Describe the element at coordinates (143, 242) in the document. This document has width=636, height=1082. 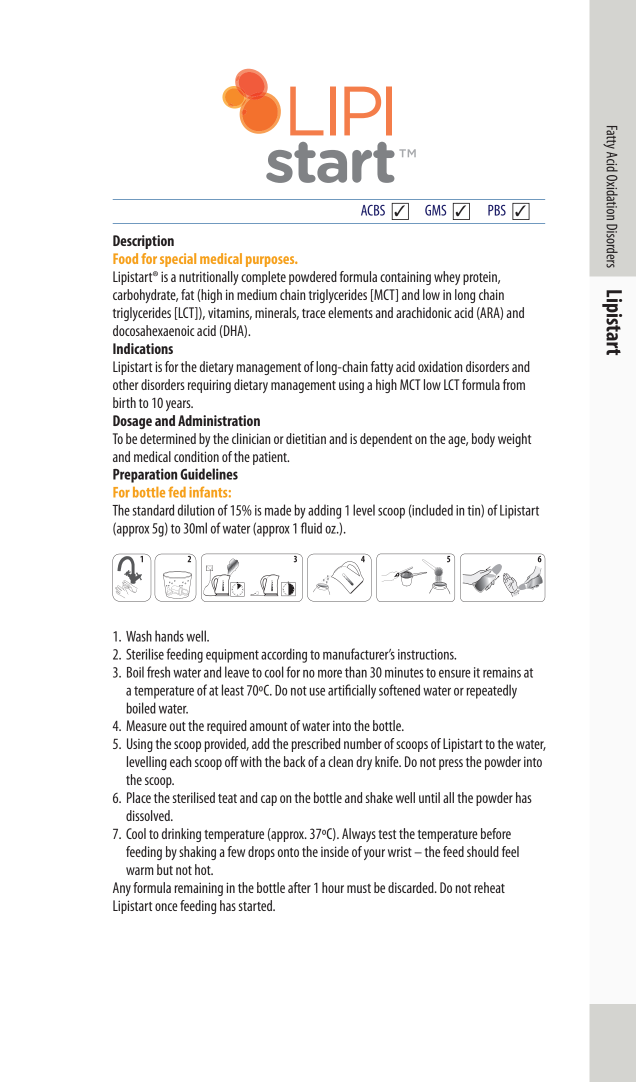
I see `Description` at that location.
